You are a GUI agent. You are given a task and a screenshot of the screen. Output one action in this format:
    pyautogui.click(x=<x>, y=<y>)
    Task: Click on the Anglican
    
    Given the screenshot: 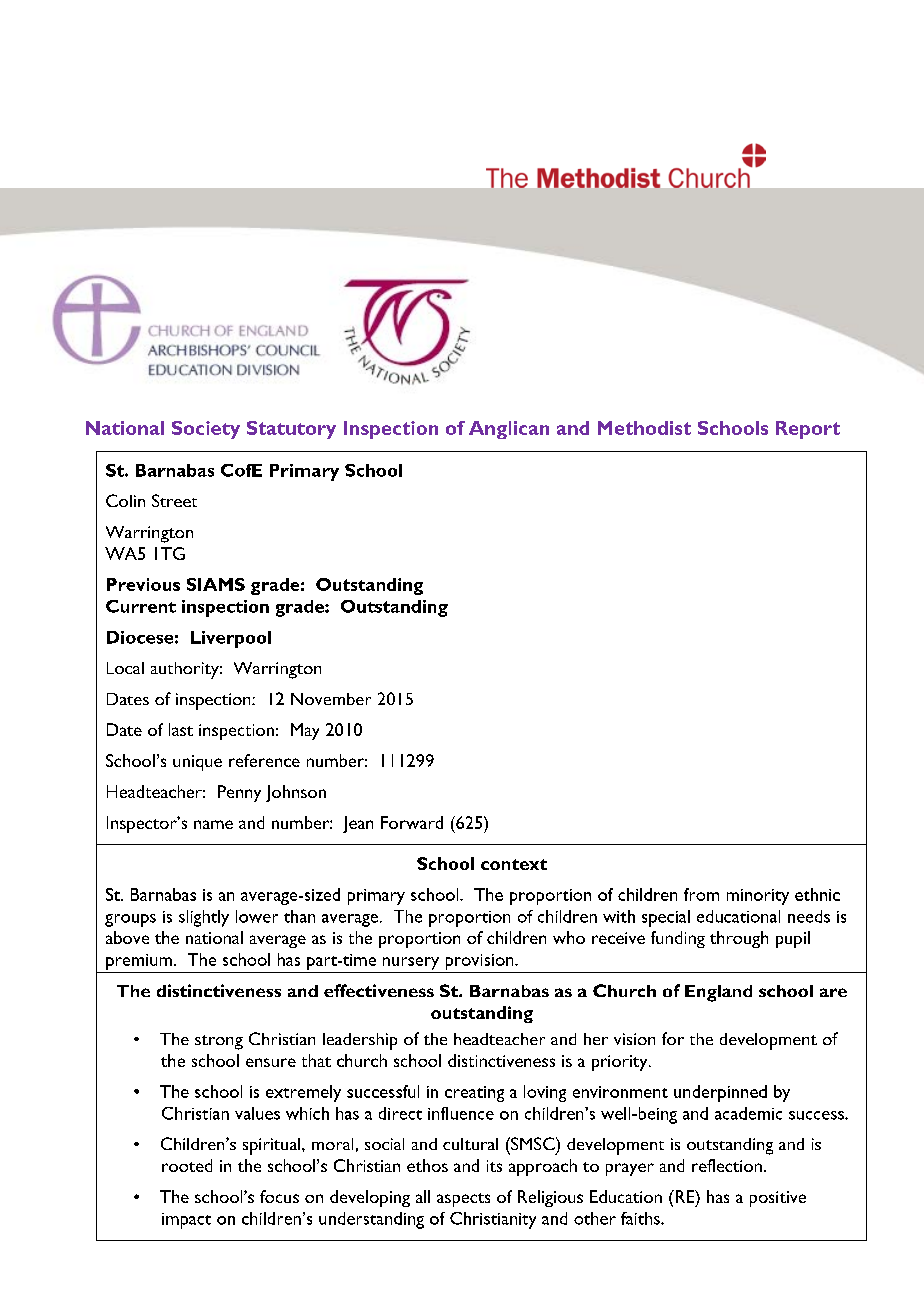 What is the action you would take?
    pyautogui.click(x=509, y=430)
